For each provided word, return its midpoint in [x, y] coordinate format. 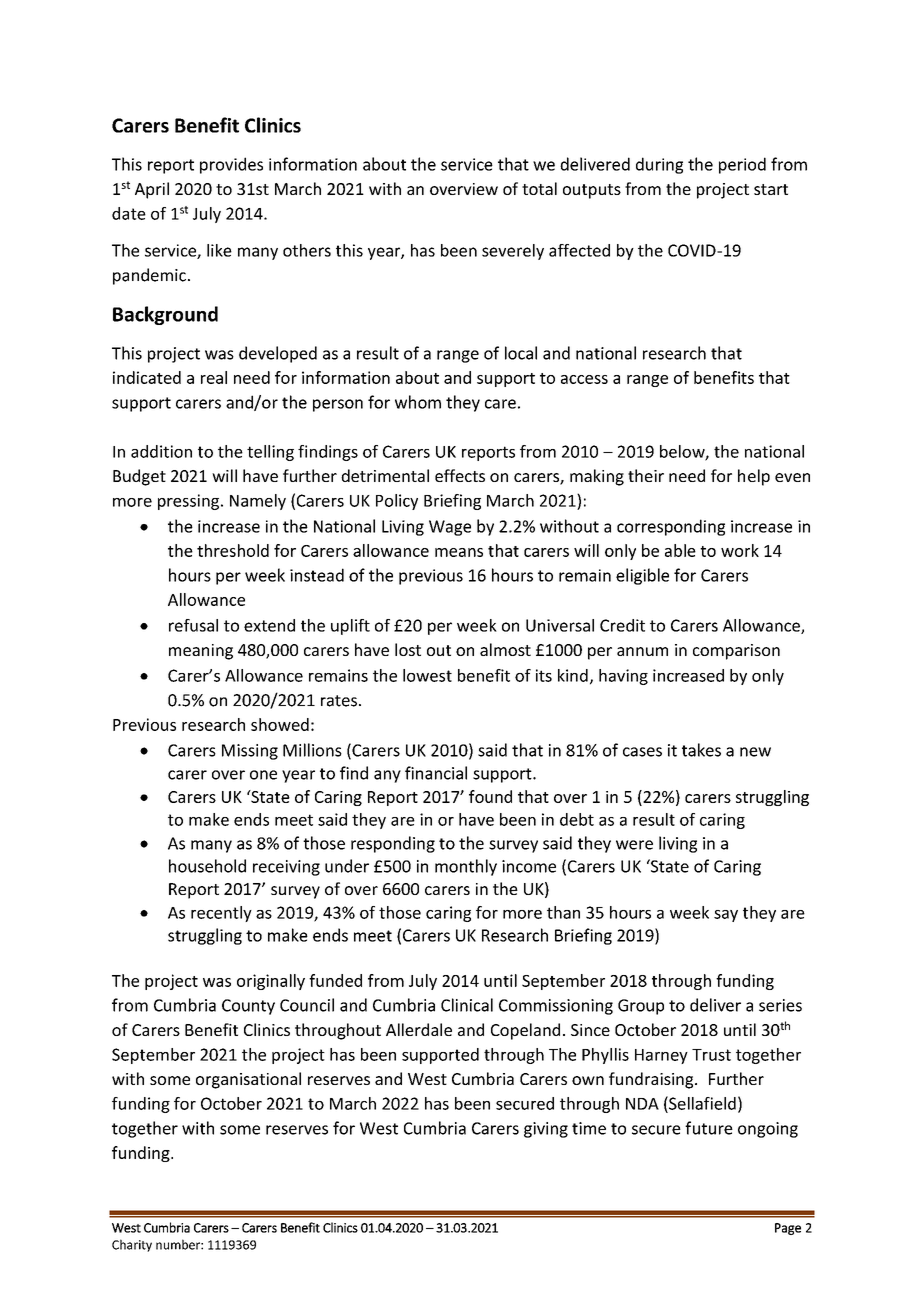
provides [231, 165]
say [726, 916]
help [754, 477]
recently [221, 914]
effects [460, 475]
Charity [132, 1245]
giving [546, 1130]
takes [701, 750]
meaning [201, 652]
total [539, 188]
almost [505, 649]
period [742, 165]
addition [161, 451]
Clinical [467, 1005]
